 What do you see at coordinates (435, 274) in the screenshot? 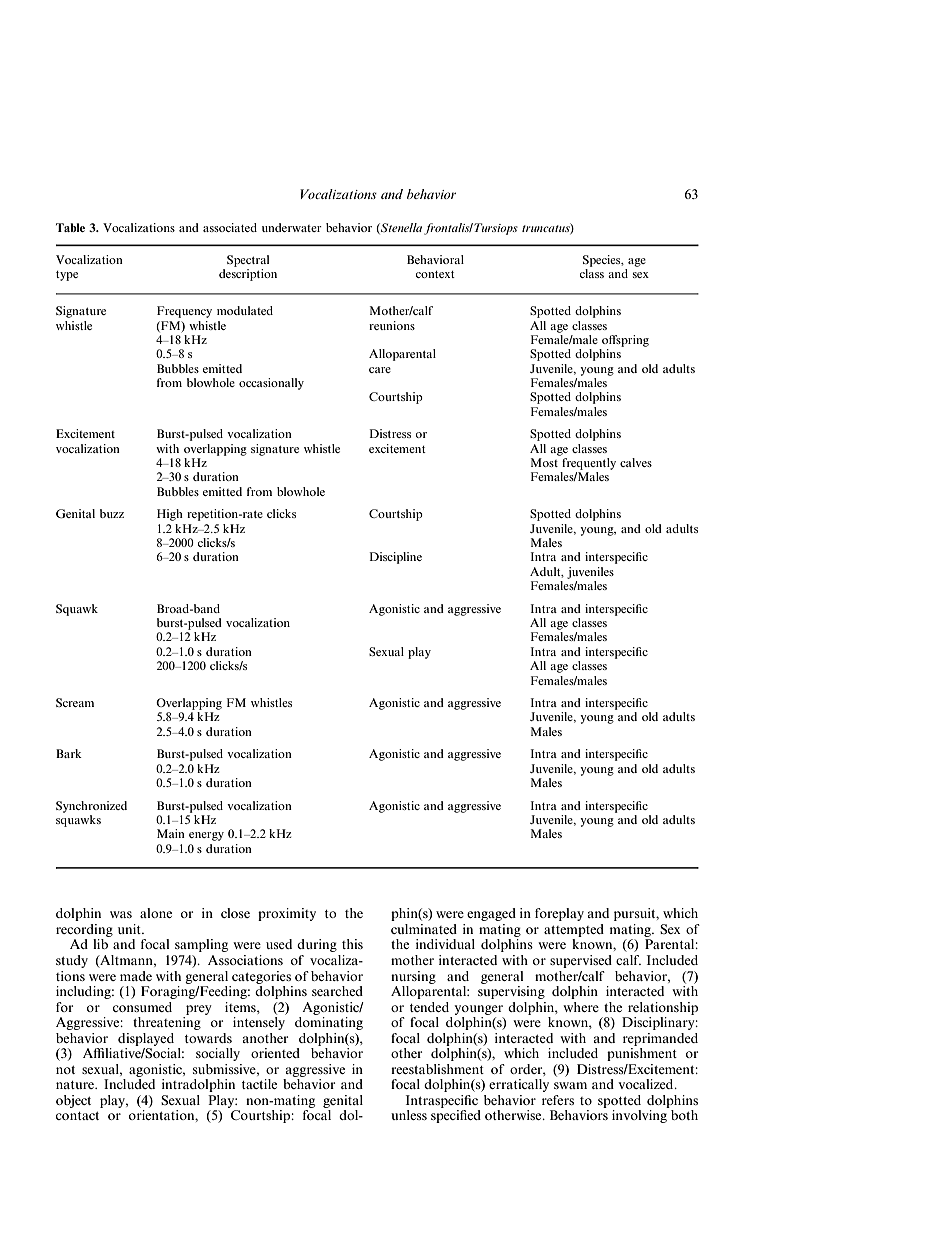
I see `context` at bounding box center [435, 274].
